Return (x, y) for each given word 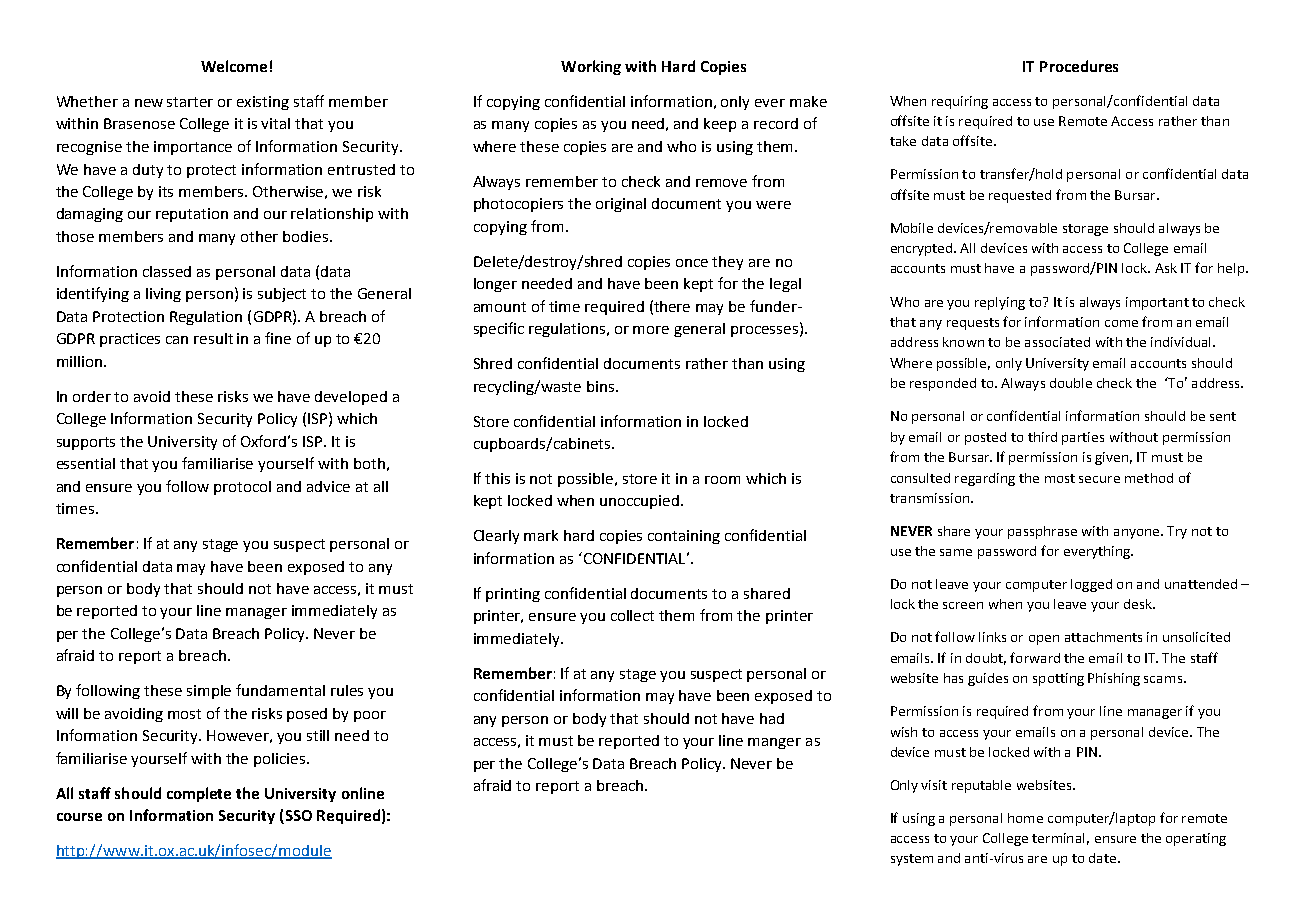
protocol (242, 488)
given (1111, 458)
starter (190, 102)
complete (199, 794)
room (722, 480)
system (912, 860)
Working (591, 67)
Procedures (1079, 66)
